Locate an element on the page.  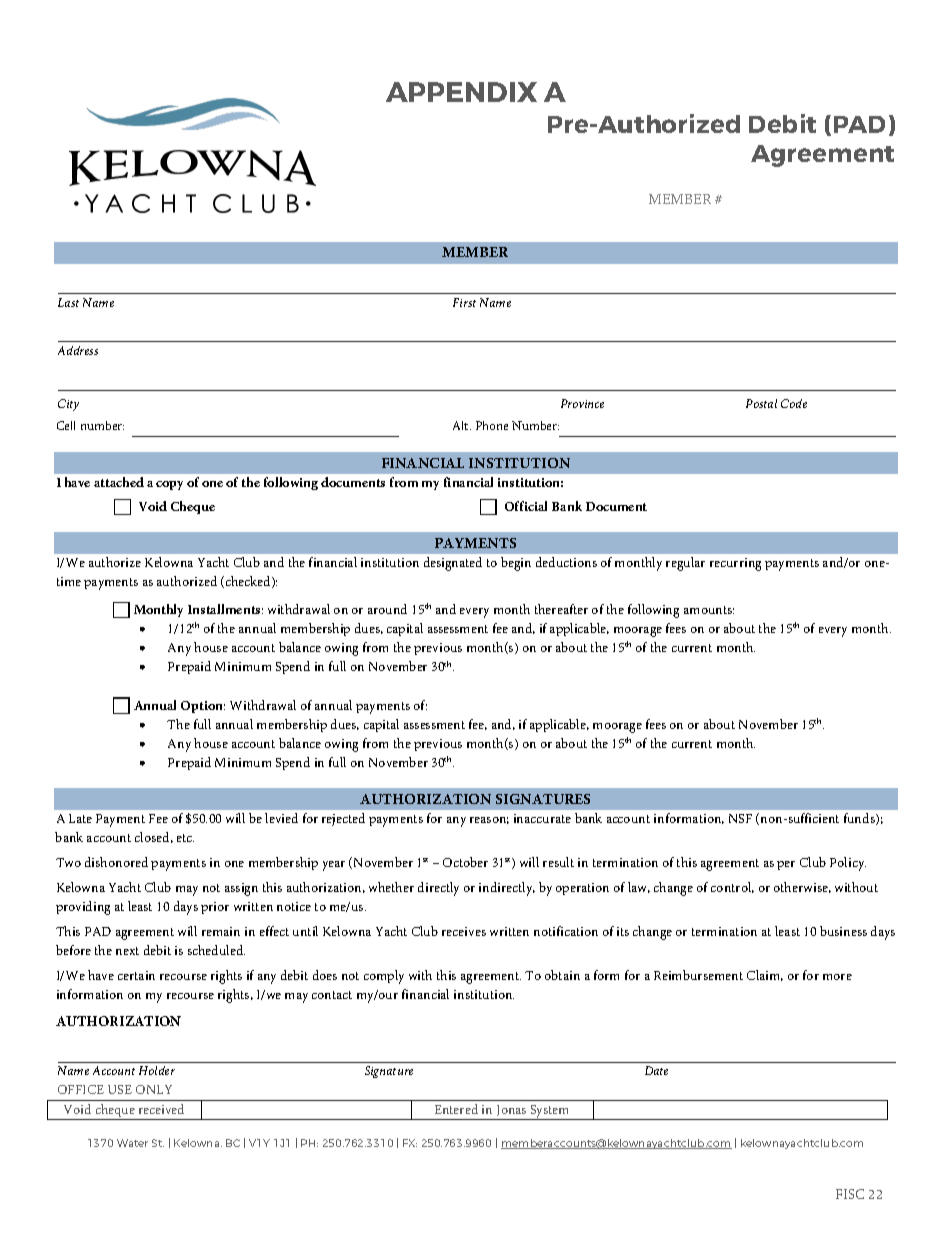
checked is located at coordinates (249, 582).
